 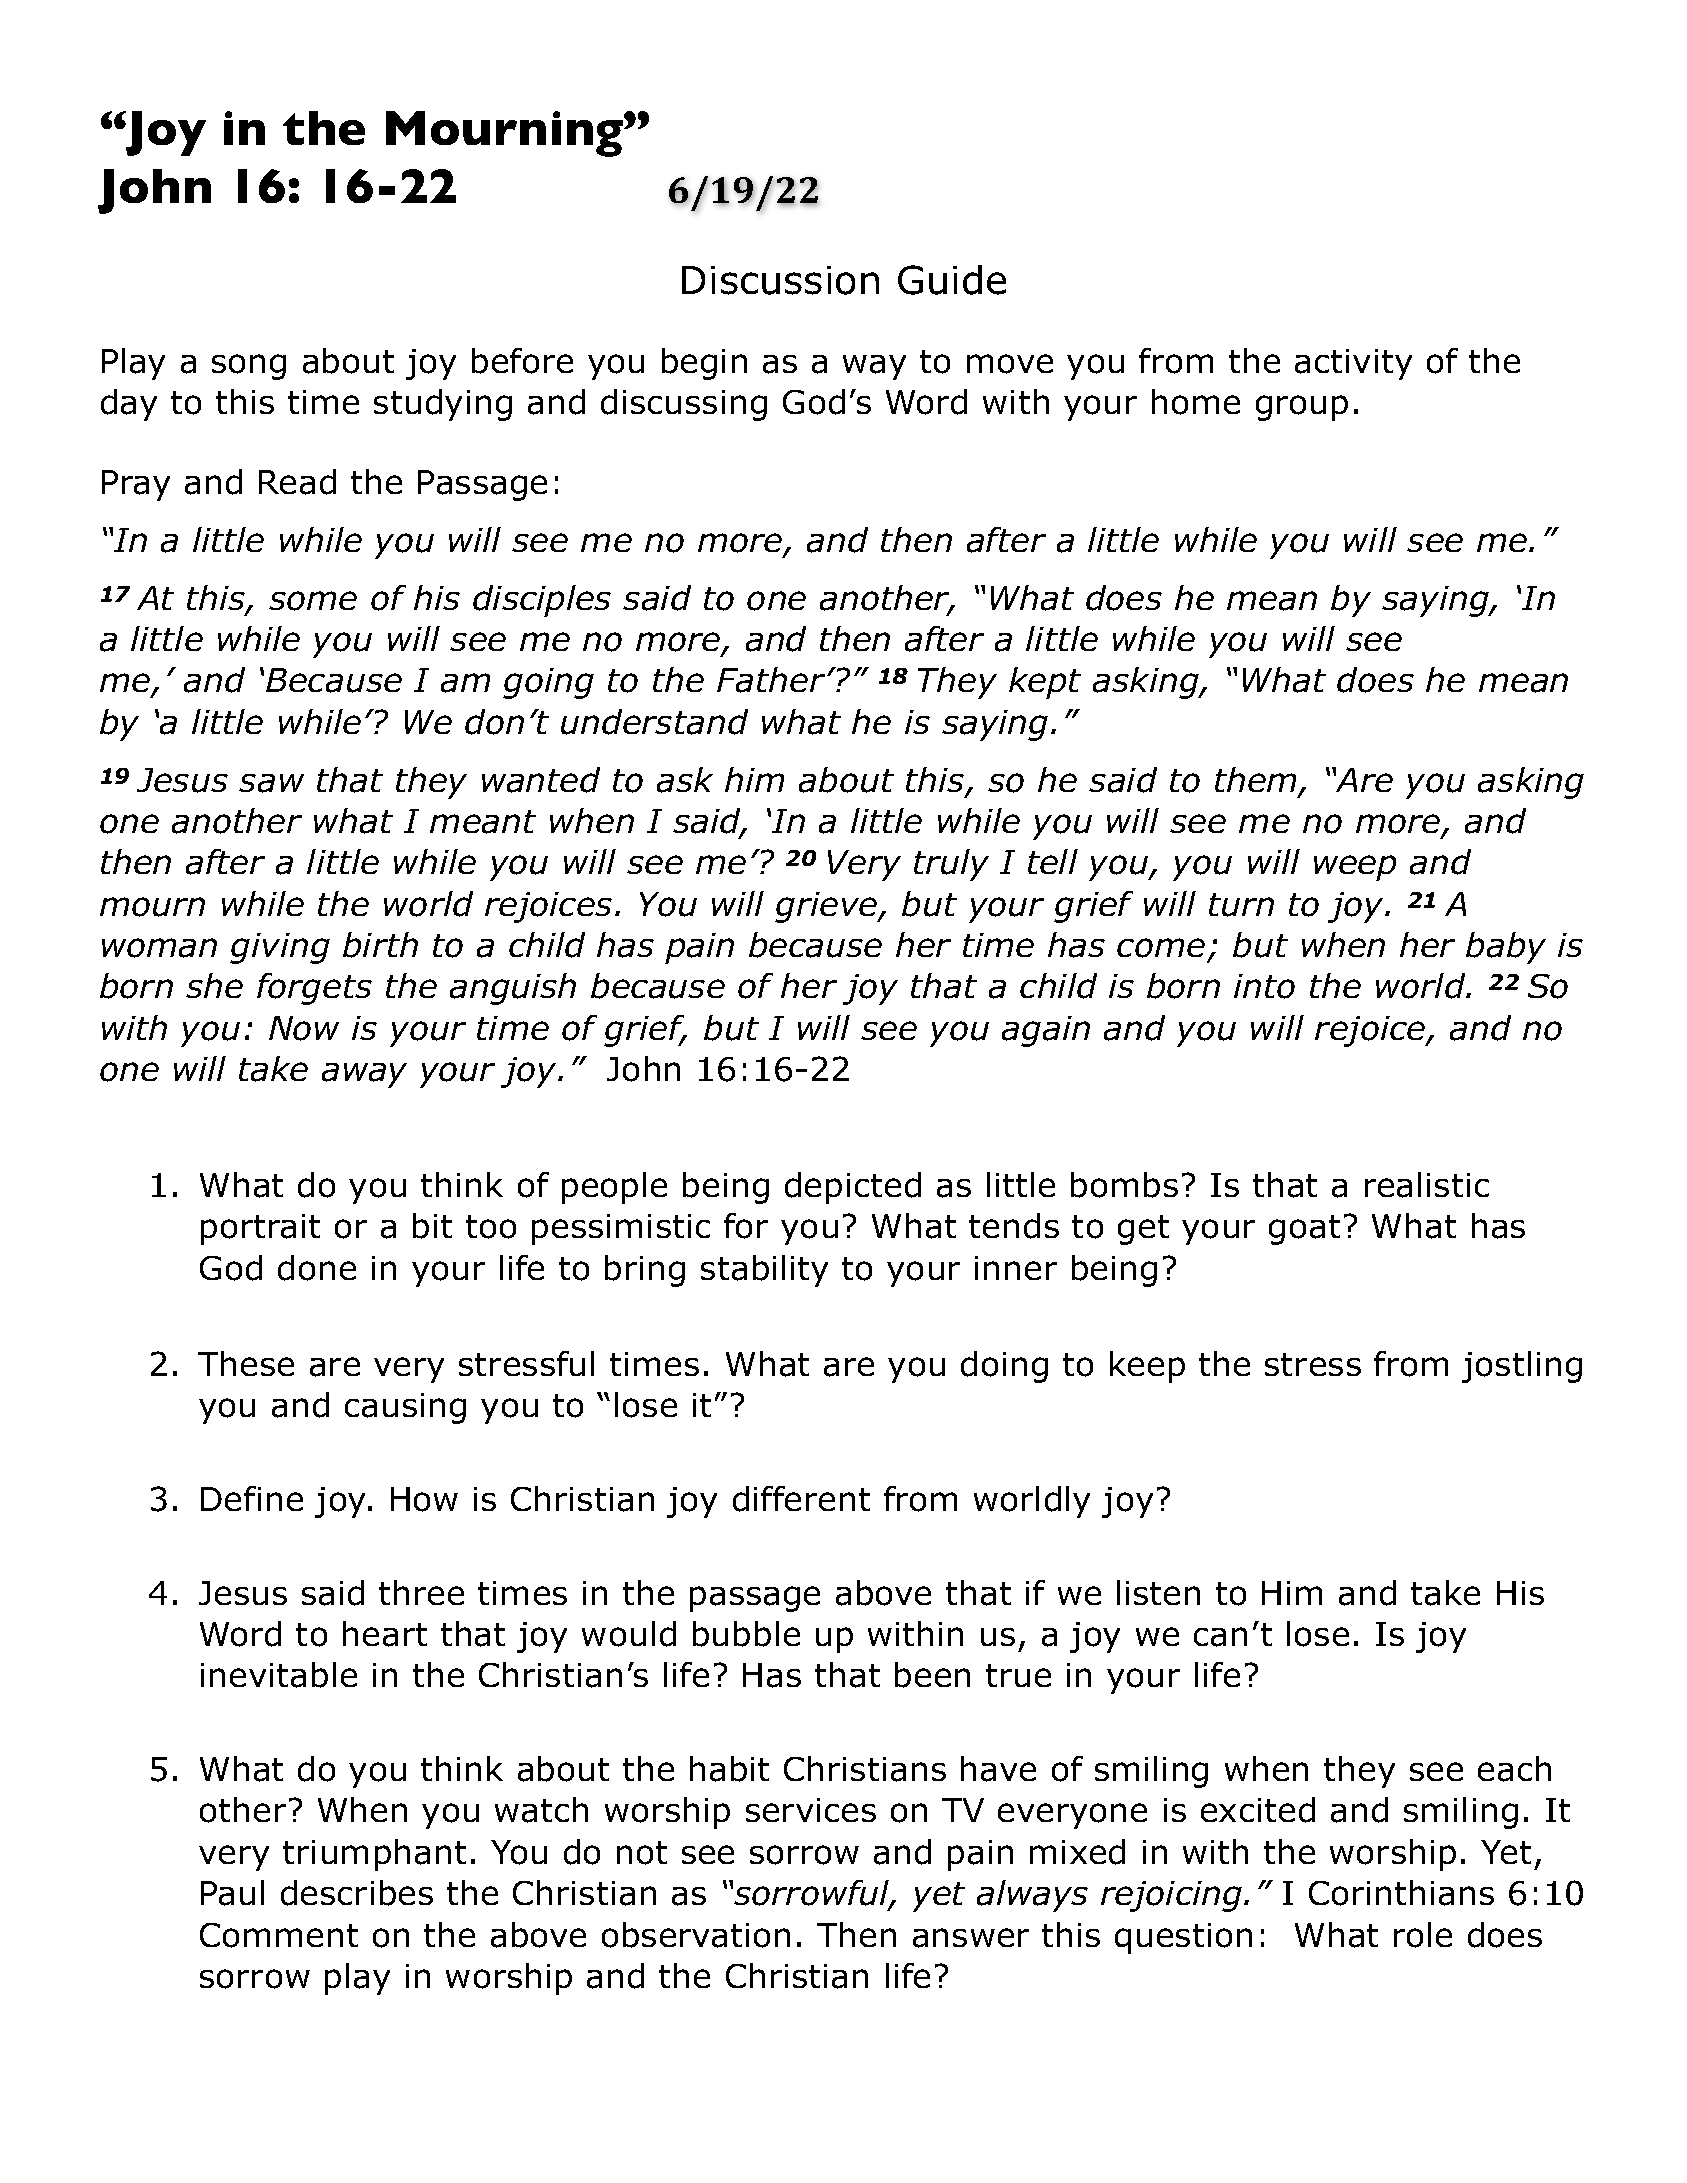 What do you see at coordinates (271, 783) in the screenshot?
I see `saw` at bounding box center [271, 783].
